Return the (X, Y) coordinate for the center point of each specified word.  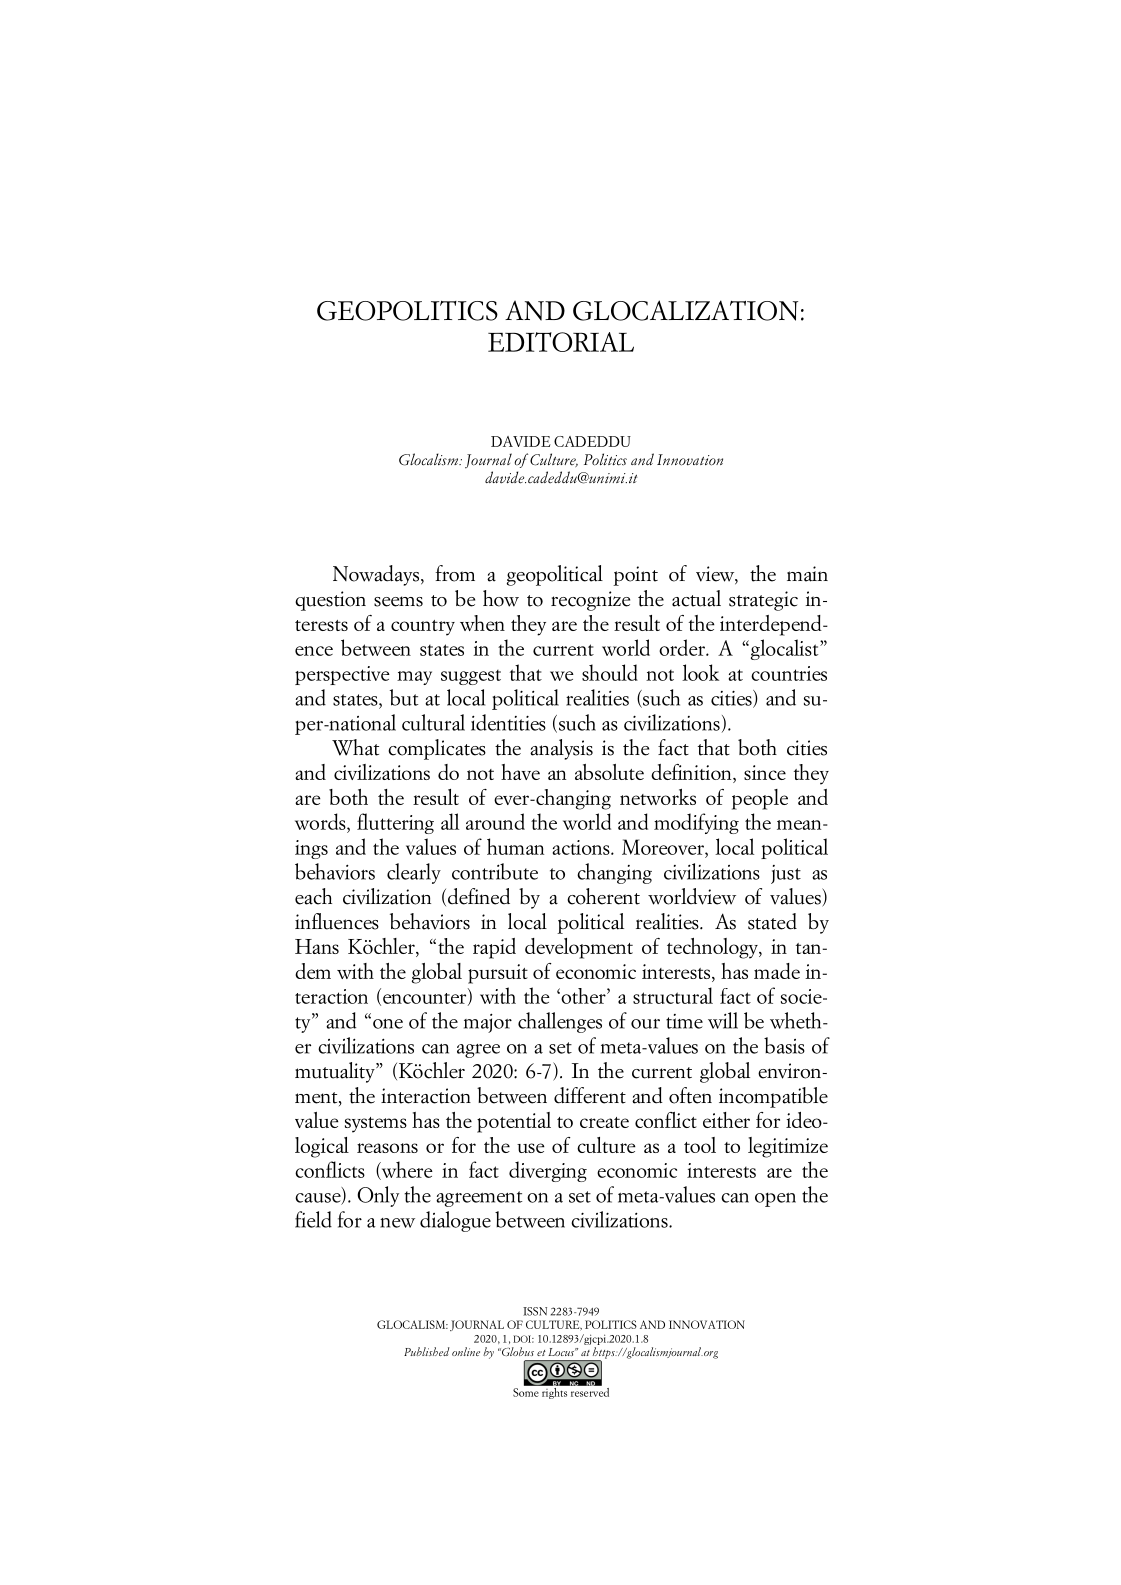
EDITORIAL (561, 342)
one (388, 1024)
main (807, 574)
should (610, 672)
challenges (560, 1022)
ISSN (535, 1311)
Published (427, 1351)
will (723, 1020)
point (635, 576)
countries (789, 673)
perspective (342, 675)
